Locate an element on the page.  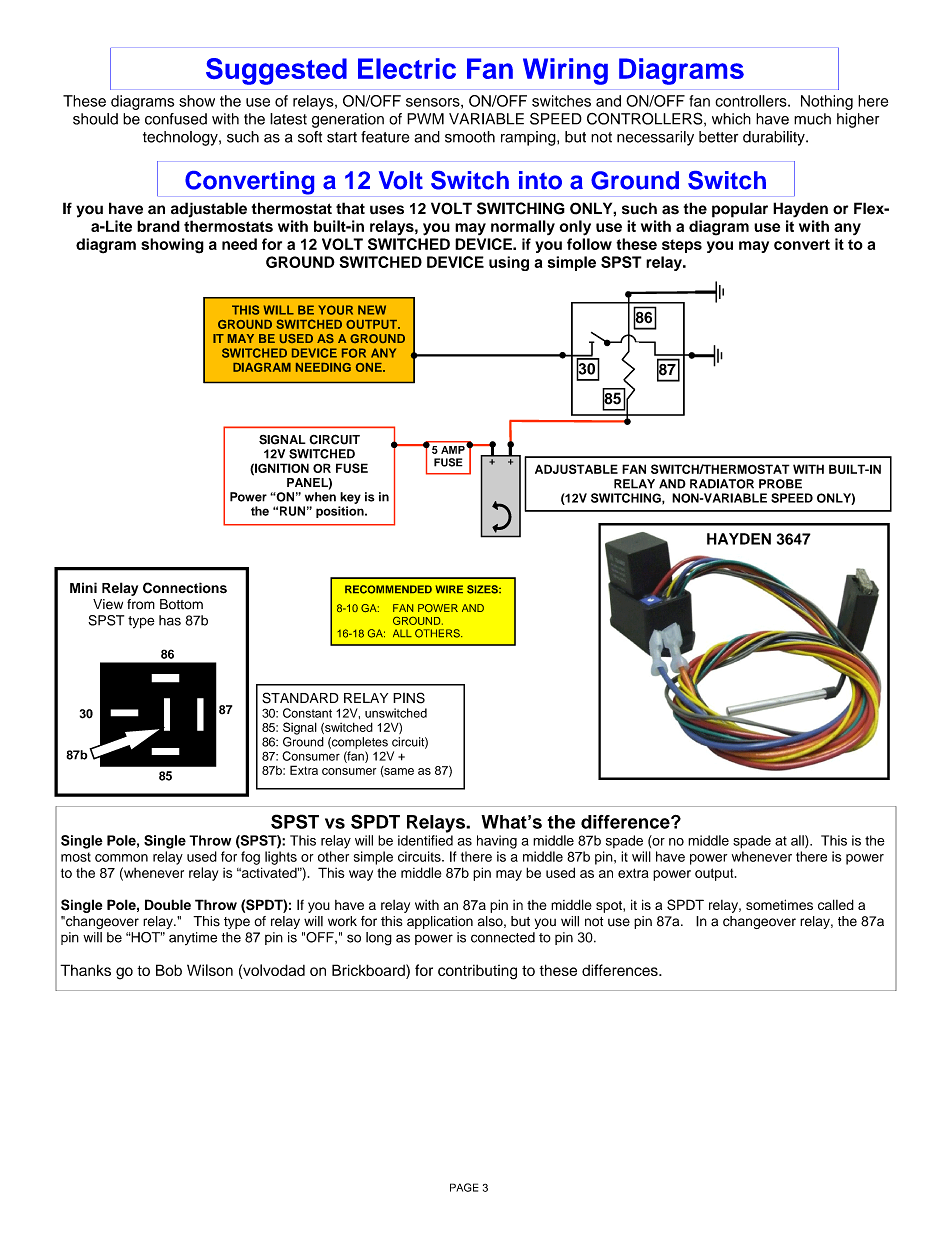
PAGE is located at coordinates (464, 1187).
